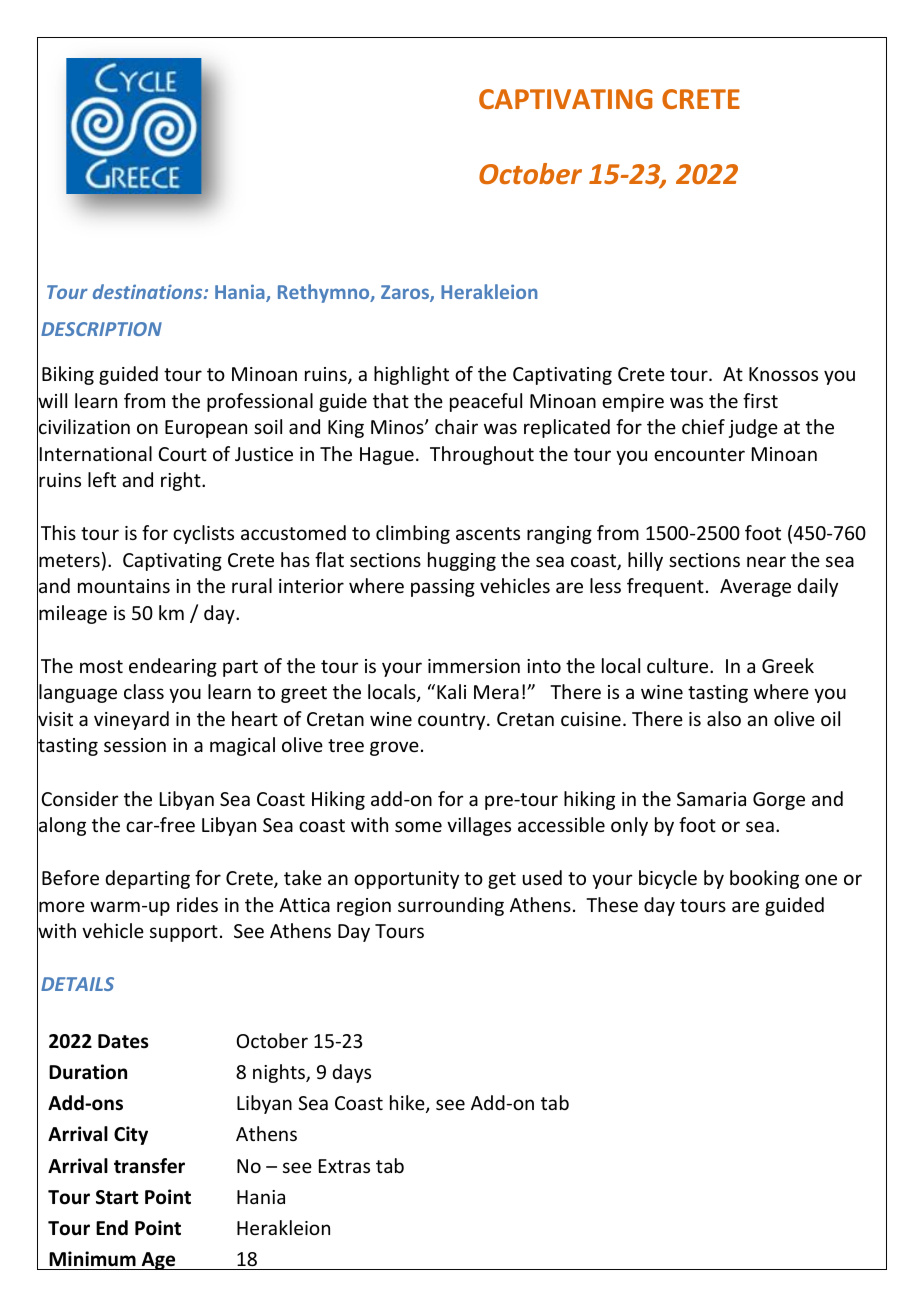 Image resolution: width=924 pixels, height=1307 pixels. Describe the element at coordinates (351, 1073) in the page. I see `days` at that location.
